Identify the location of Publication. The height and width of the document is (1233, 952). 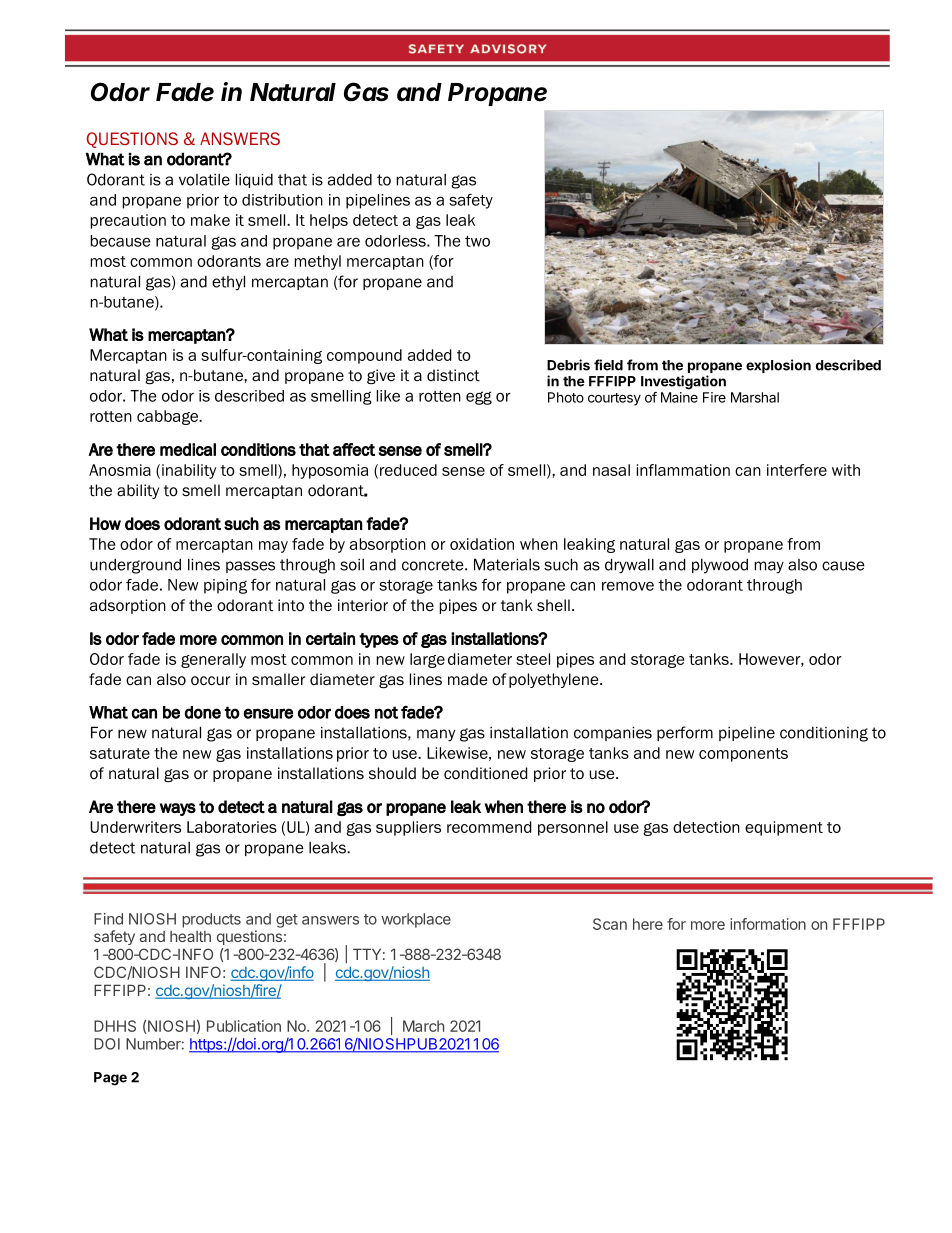
(244, 1026).
